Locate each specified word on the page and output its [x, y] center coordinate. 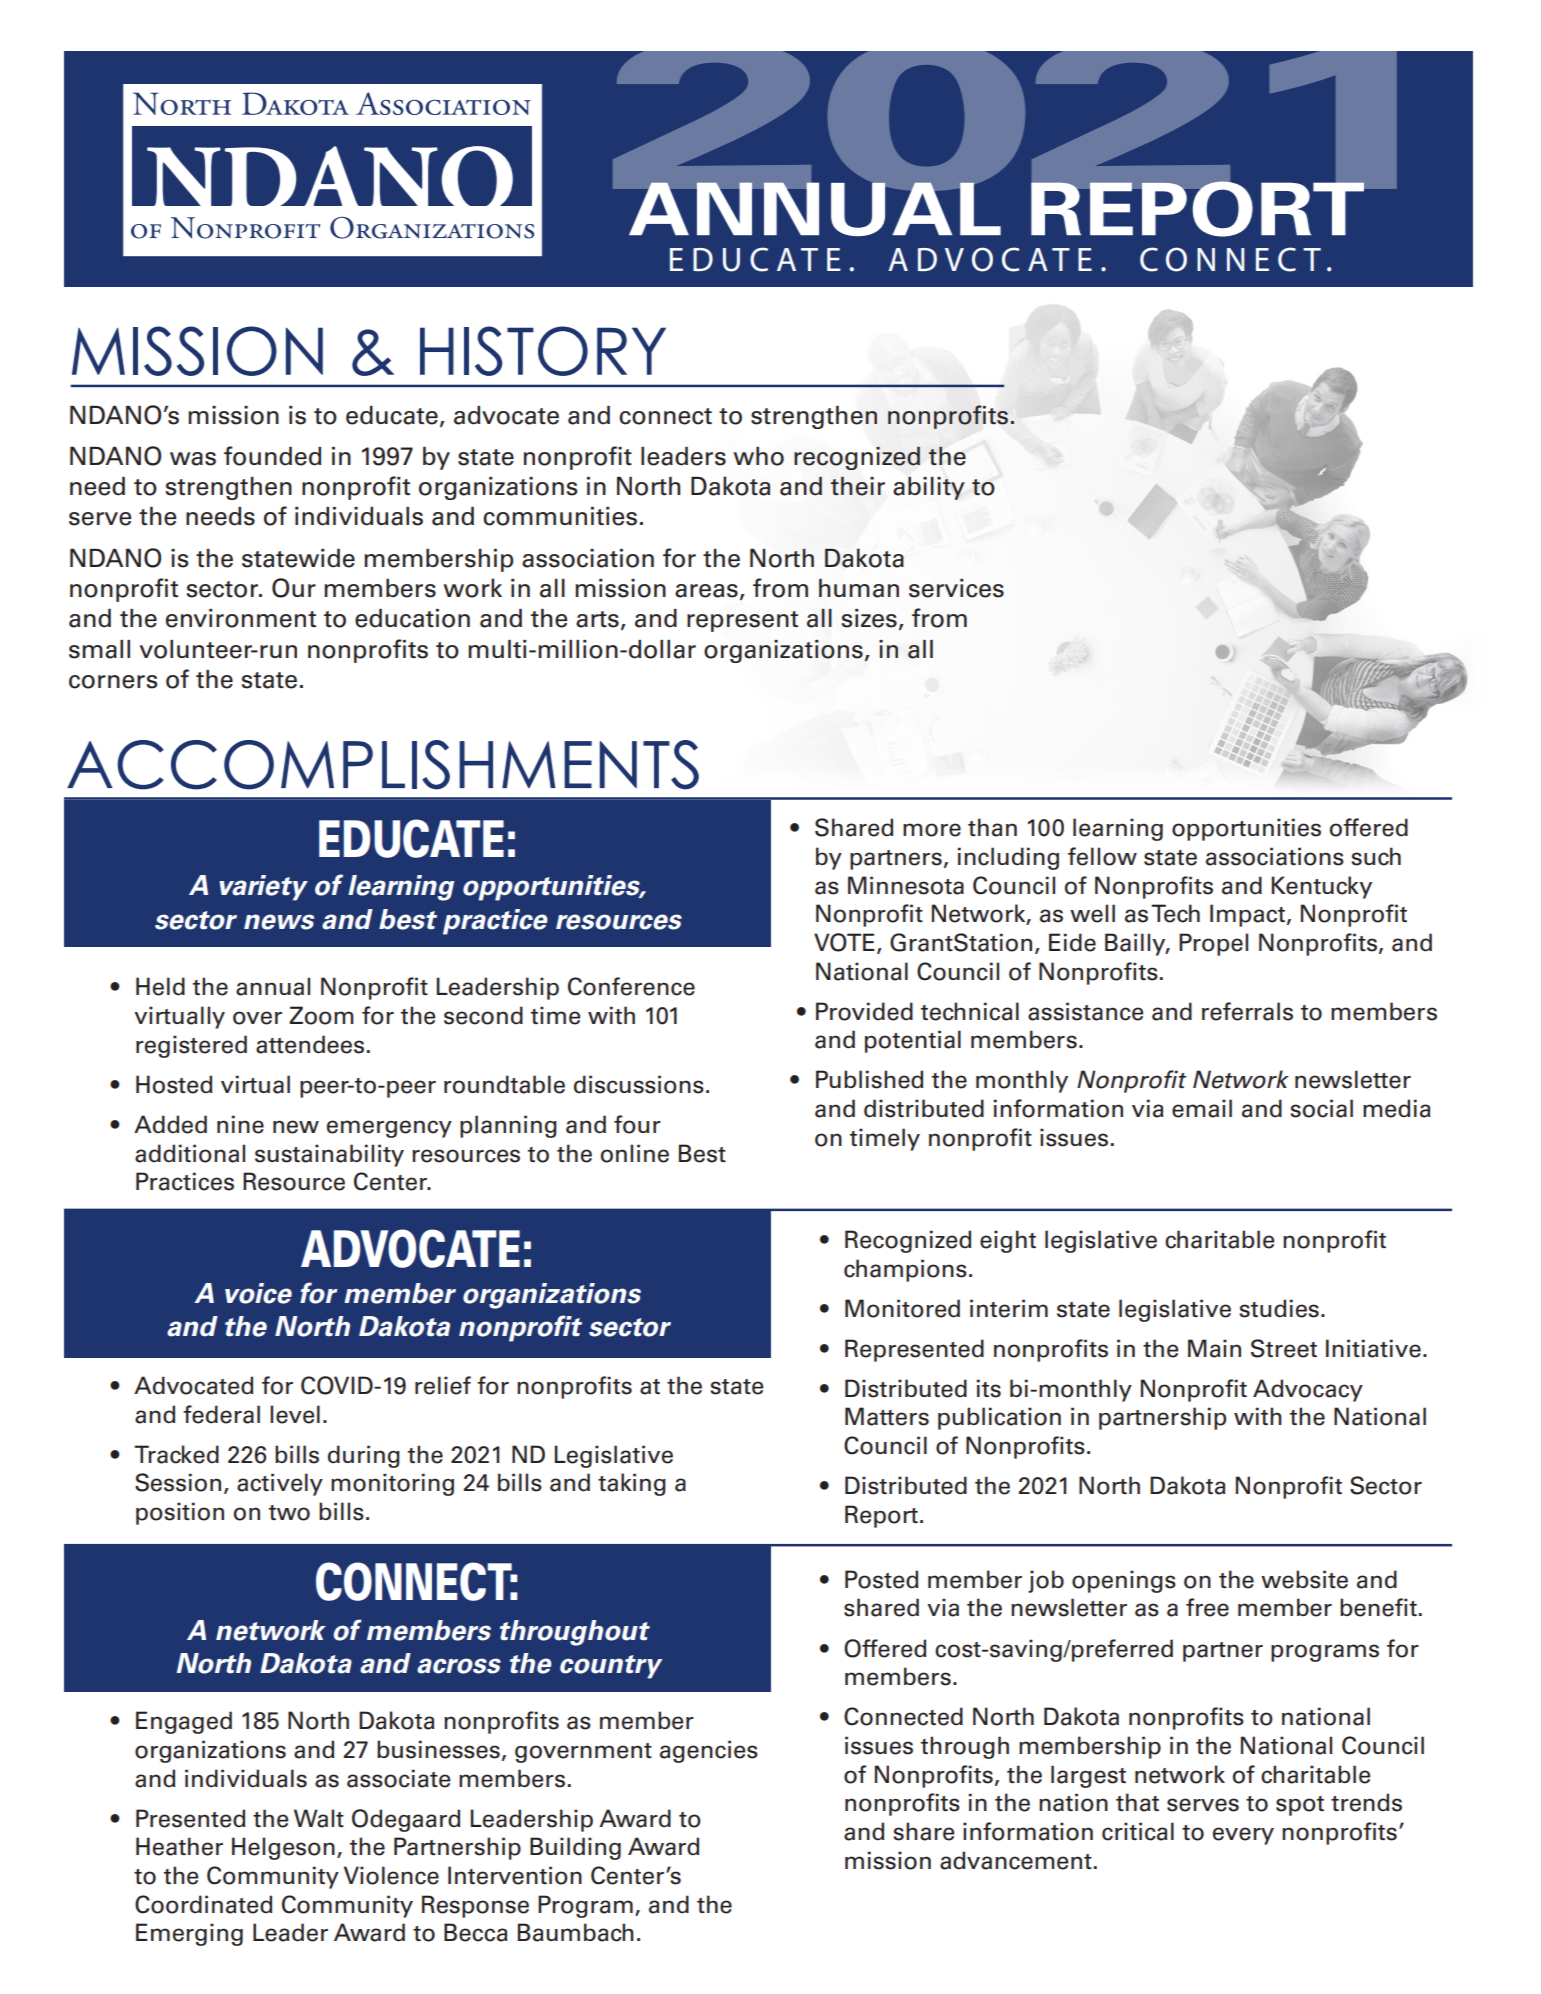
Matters [887, 1416]
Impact [1247, 915]
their [858, 486]
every [1243, 1836]
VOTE [844, 942]
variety [263, 888]
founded [272, 456]
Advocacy [1308, 1390]
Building [575, 1848]
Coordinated [203, 1904]
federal [221, 1414]
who [759, 456]
